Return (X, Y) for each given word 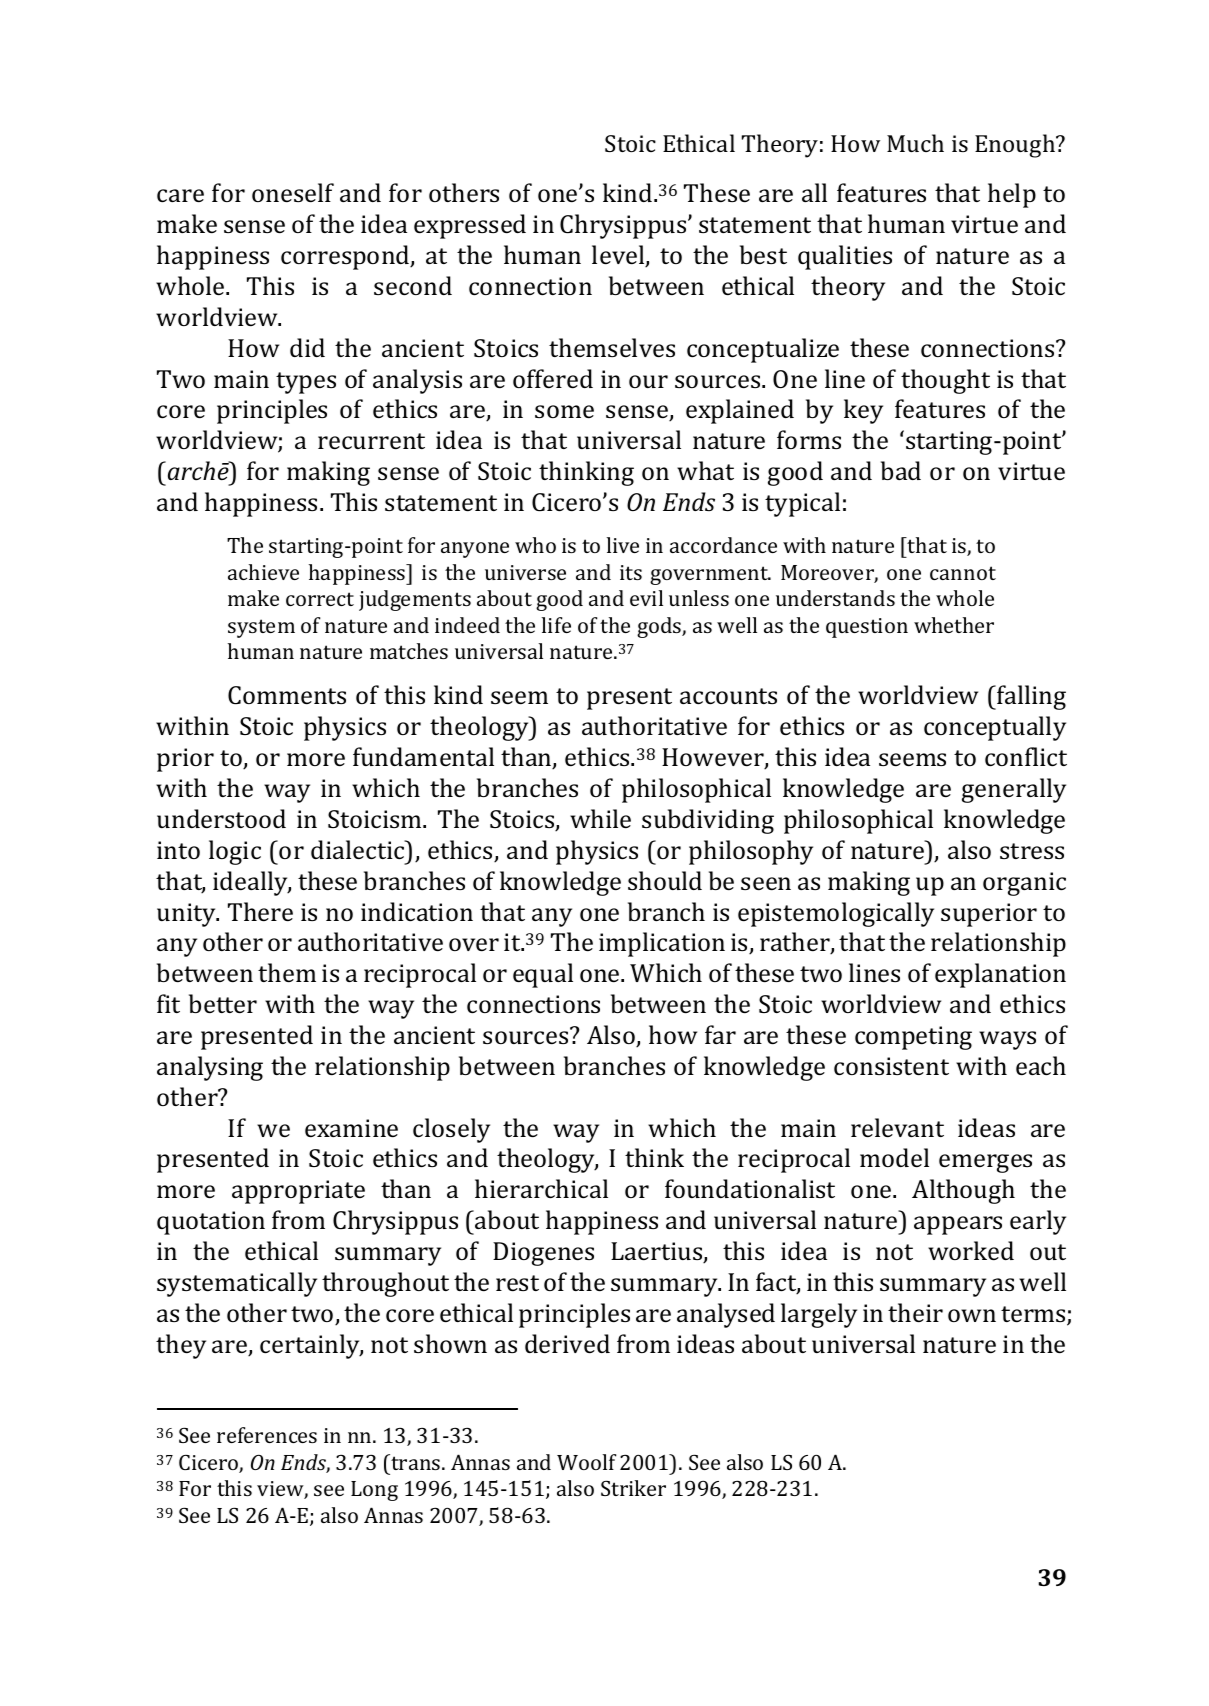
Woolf (586, 1462)
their (915, 1312)
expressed (470, 226)
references (267, 1435)
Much (915, 143)
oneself (293, 192)
